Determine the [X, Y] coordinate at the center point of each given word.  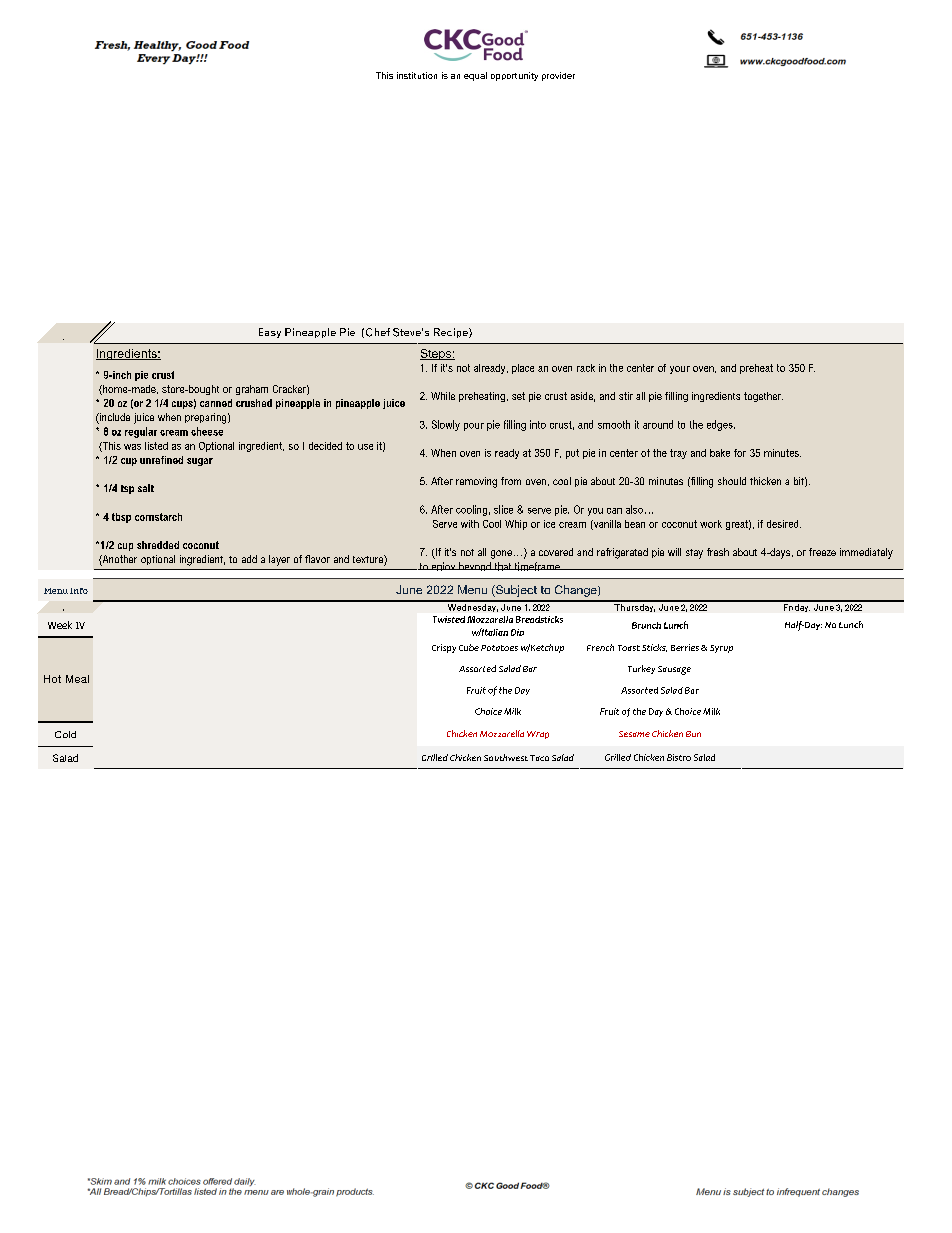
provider [558, 76]
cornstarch [158, 517]
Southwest [506, 757]
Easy [270, 333]
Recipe [452, 333]
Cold [65, 734]
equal [475, 76]
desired [784, 524]
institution [417, 75]
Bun [693, 734]
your [680, 370]
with [470, 524]
